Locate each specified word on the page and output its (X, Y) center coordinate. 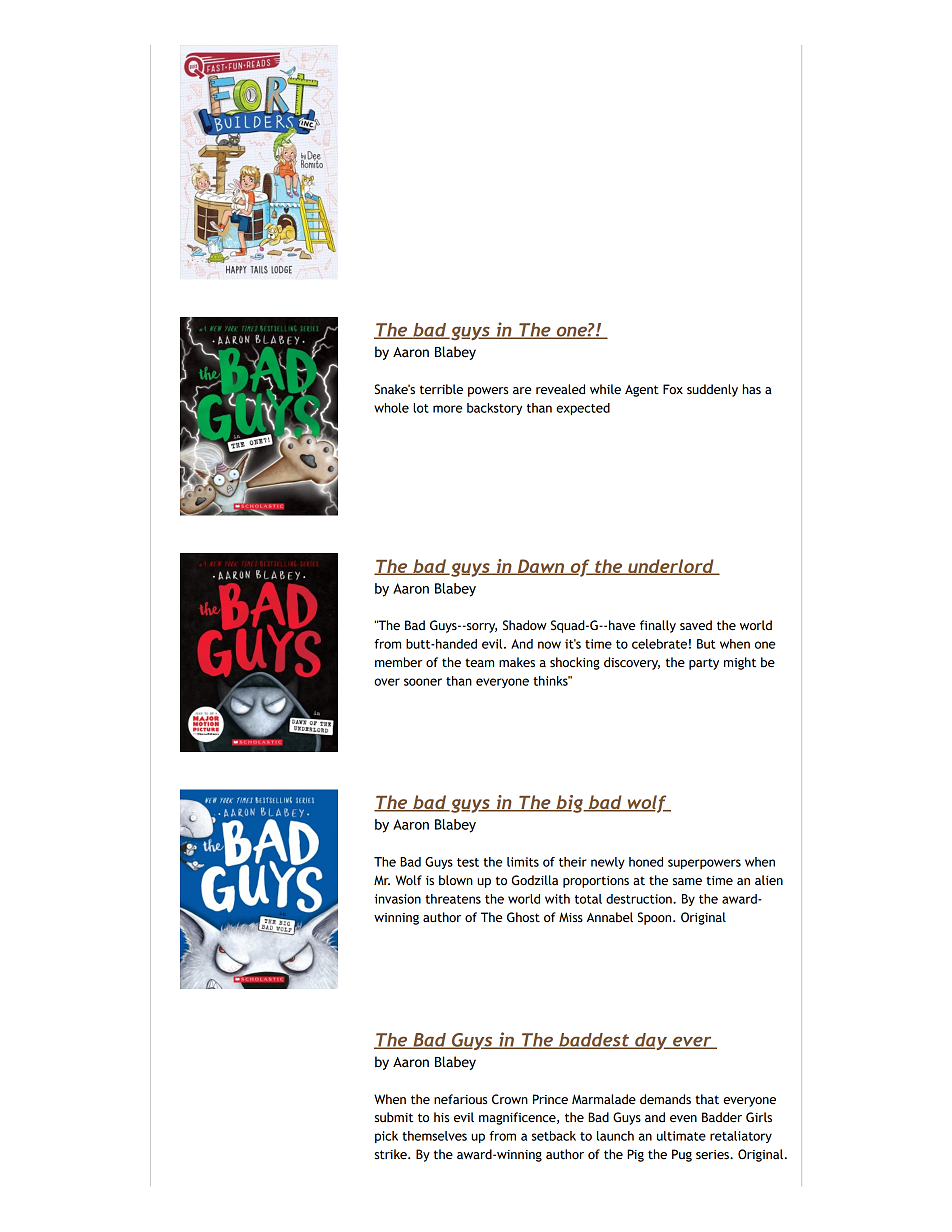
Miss (571, 917)
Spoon (656, 918)
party (704, 664)
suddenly (712, 390)
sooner (423, 682)
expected (583, 409)
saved (696, 625)
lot (421, 408)
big (570, 804)
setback (554, 1136)
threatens (453, 899)
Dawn (541, 567)
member (399, 662)
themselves (434, 1136)
